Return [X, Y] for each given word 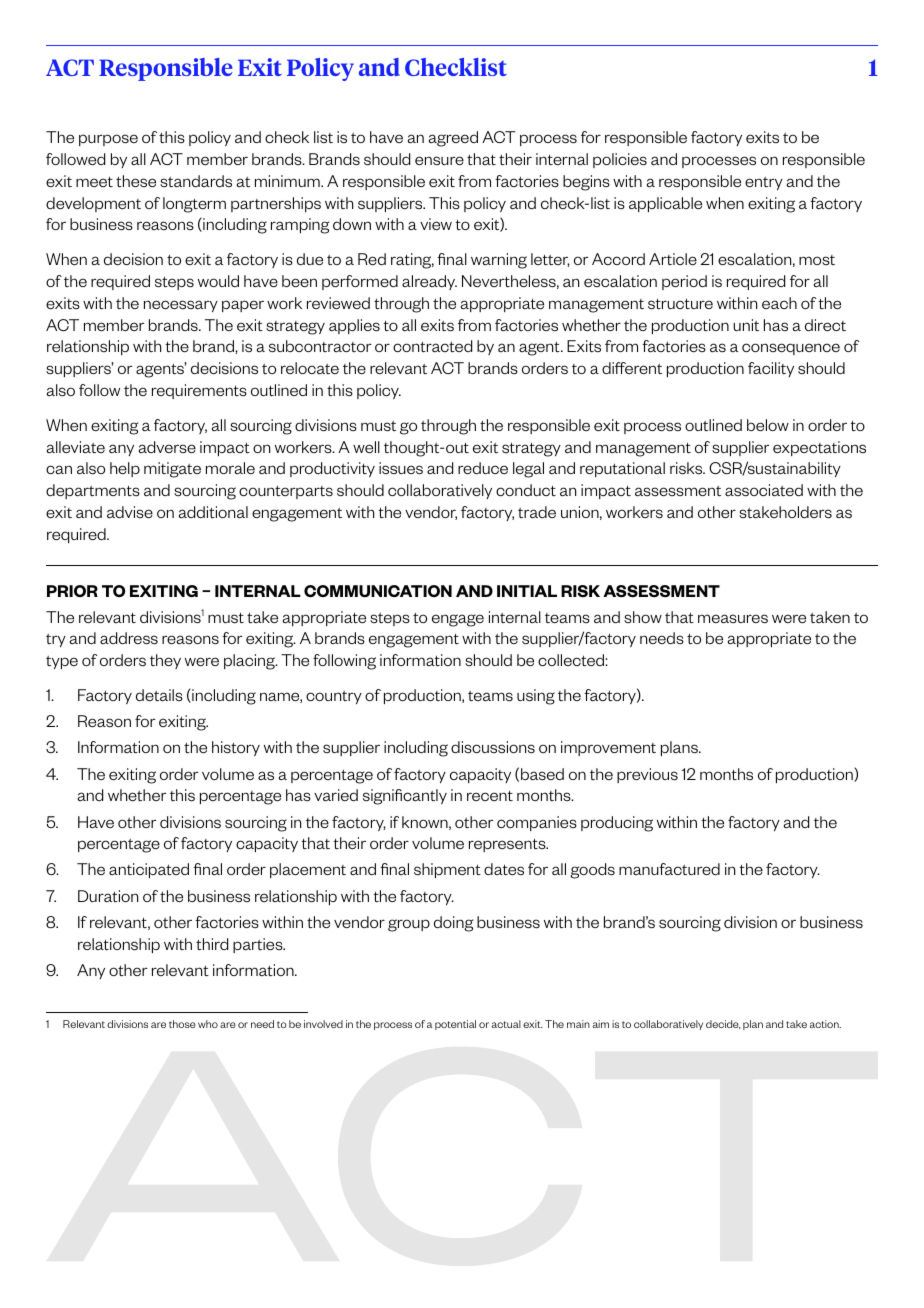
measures [733, 619]
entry [764, 183]
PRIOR [72, 591]
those [182, 1024]
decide [723, 1024]
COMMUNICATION [378, 591]
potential [455, 1025]
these [136, 181]
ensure [439, 161]
